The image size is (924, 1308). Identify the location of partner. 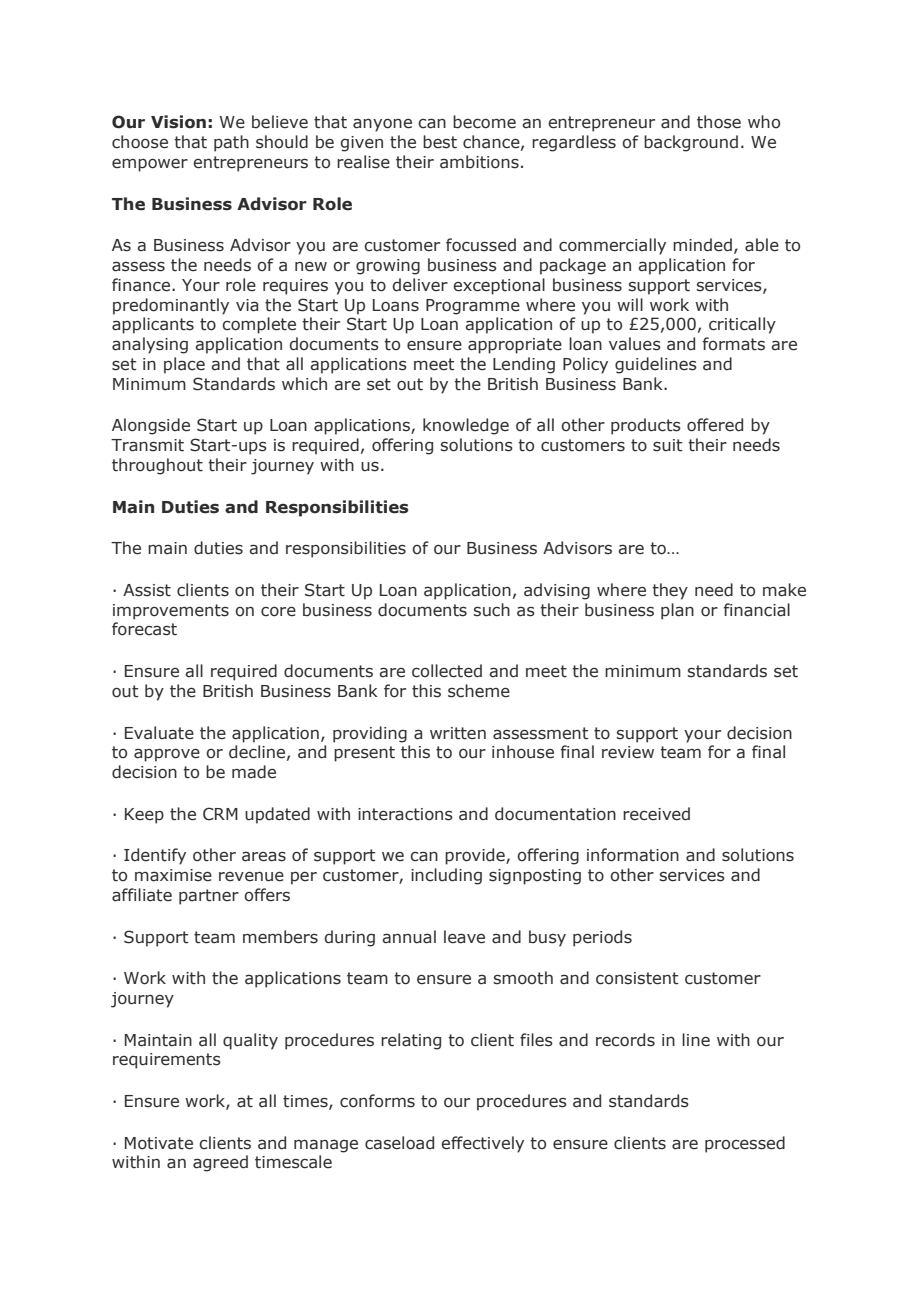
(209, 897).
